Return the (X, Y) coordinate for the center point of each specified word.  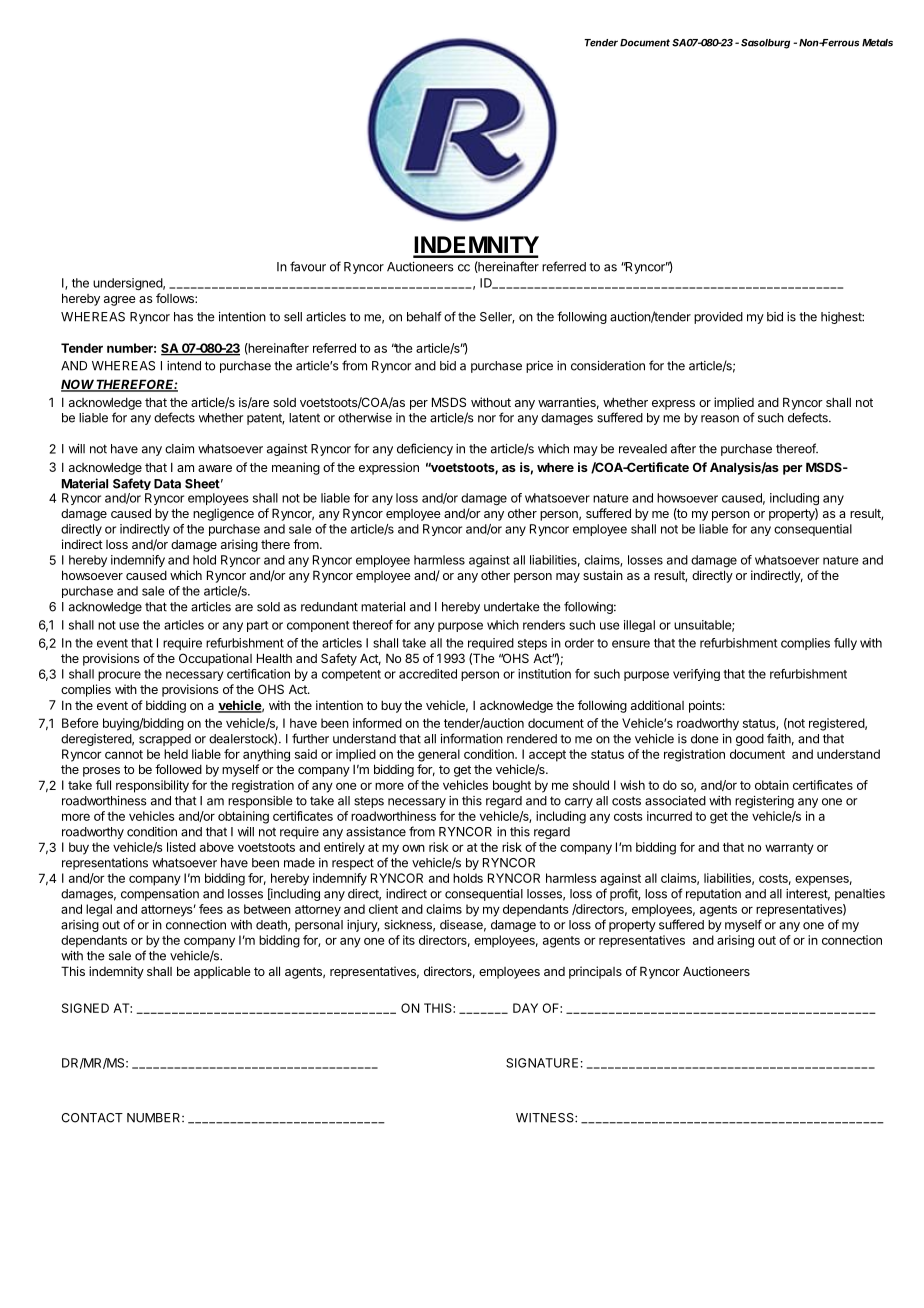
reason (720, 419)
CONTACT (92, 1118)
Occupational (215, 659)
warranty (789, 849)
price (539, 367)
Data (167, 484)
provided (718, 318)
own (413, 848)
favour (308, 266)
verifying (696, 675)
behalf (424, 316)
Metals (877, 43)
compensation (160, 895)
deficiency (425, 449)
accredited (428, 674)
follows (176, 298)
